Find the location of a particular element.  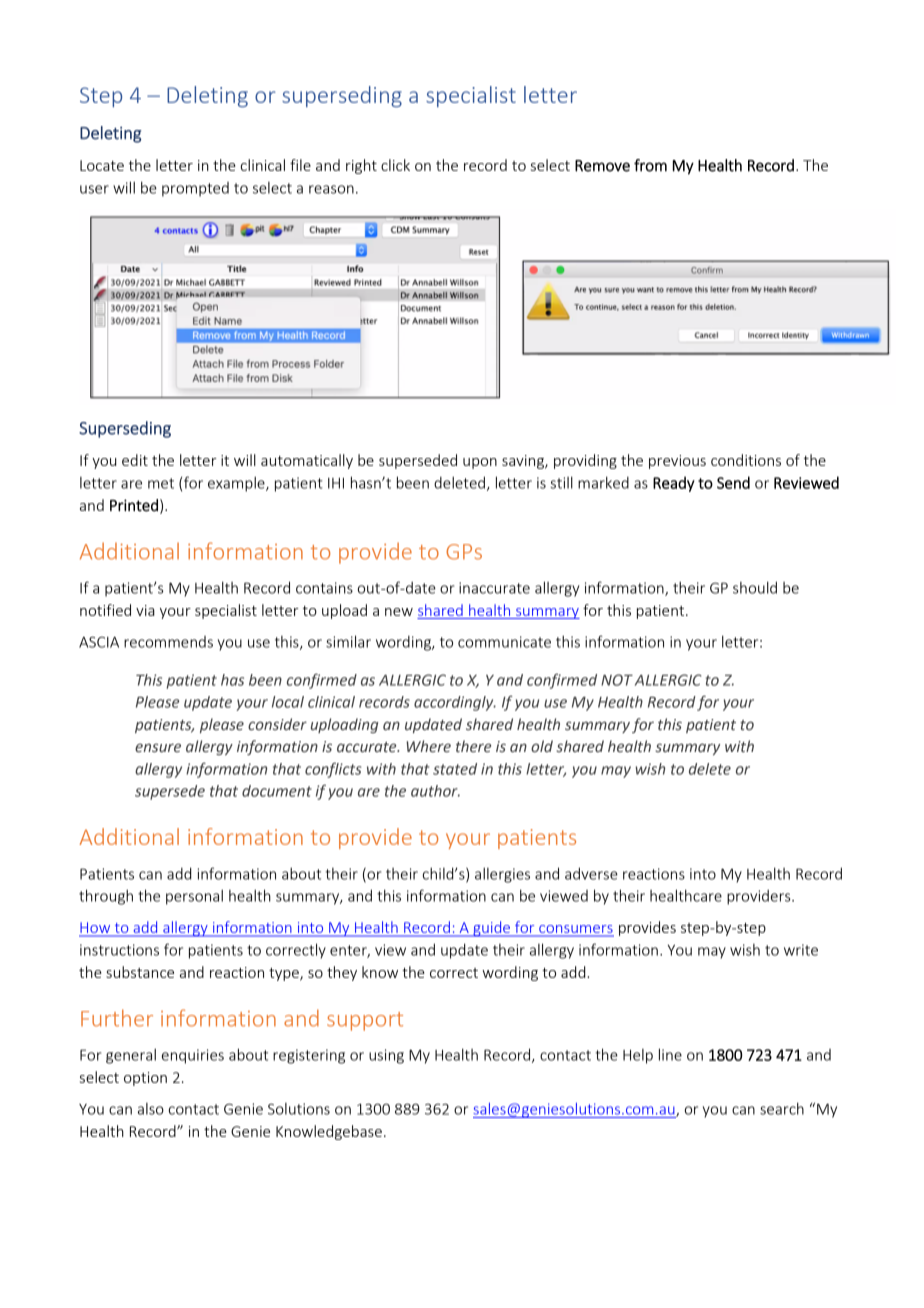

from is located at coordinates (650, 165).
